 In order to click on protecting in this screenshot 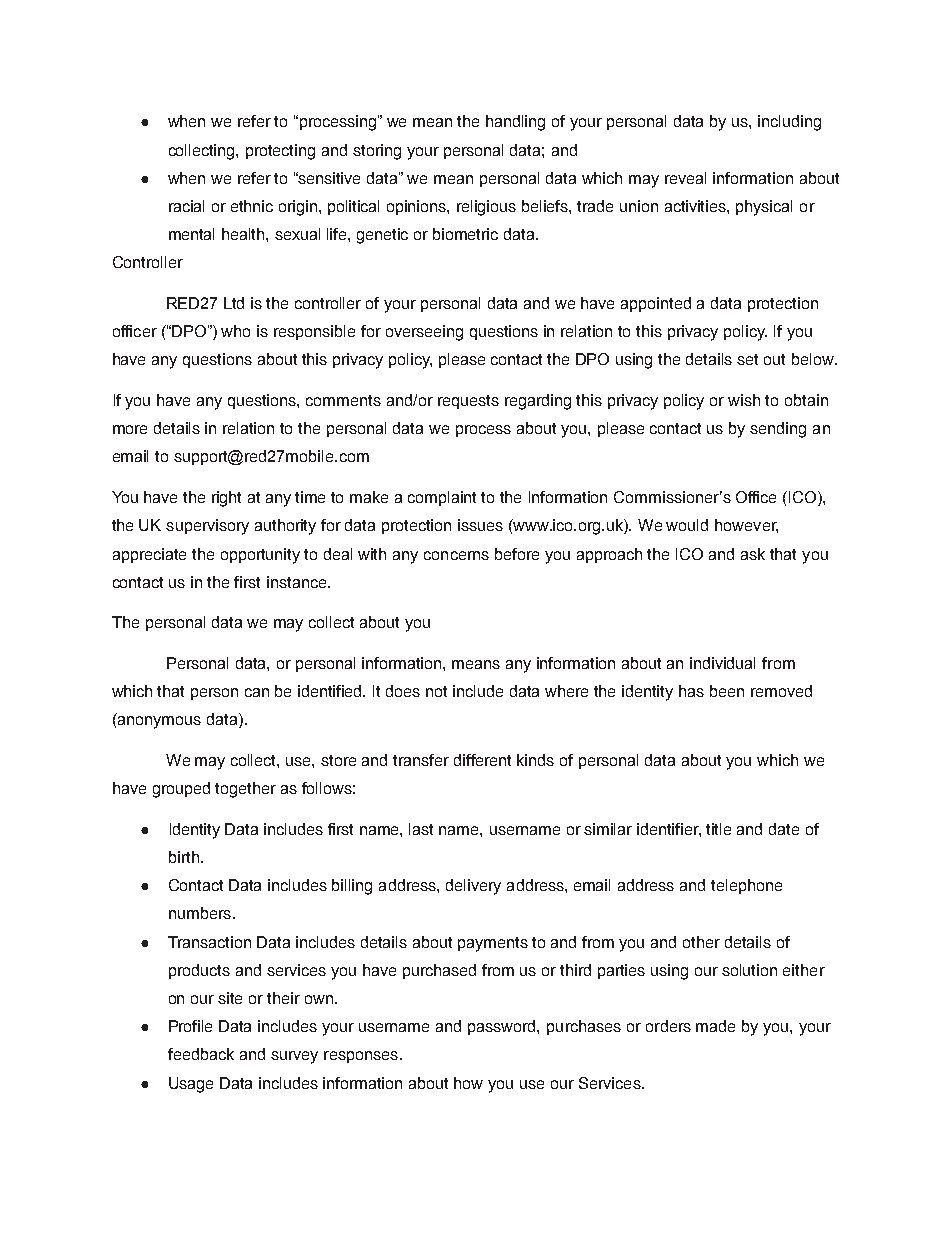, I will do `click(280, 152)`.
